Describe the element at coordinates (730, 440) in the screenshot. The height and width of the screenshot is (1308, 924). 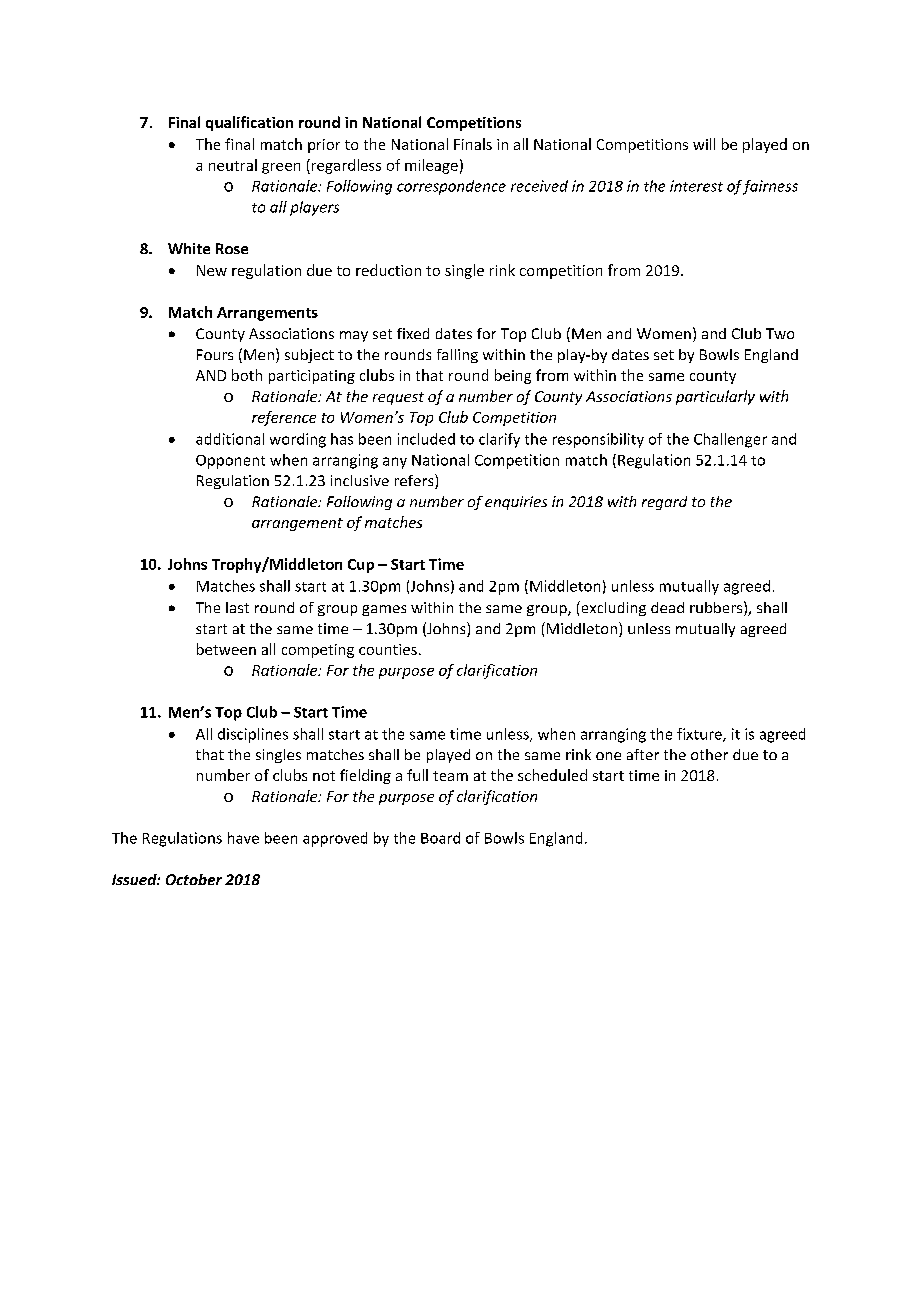
I see `Challenger` at that location.
